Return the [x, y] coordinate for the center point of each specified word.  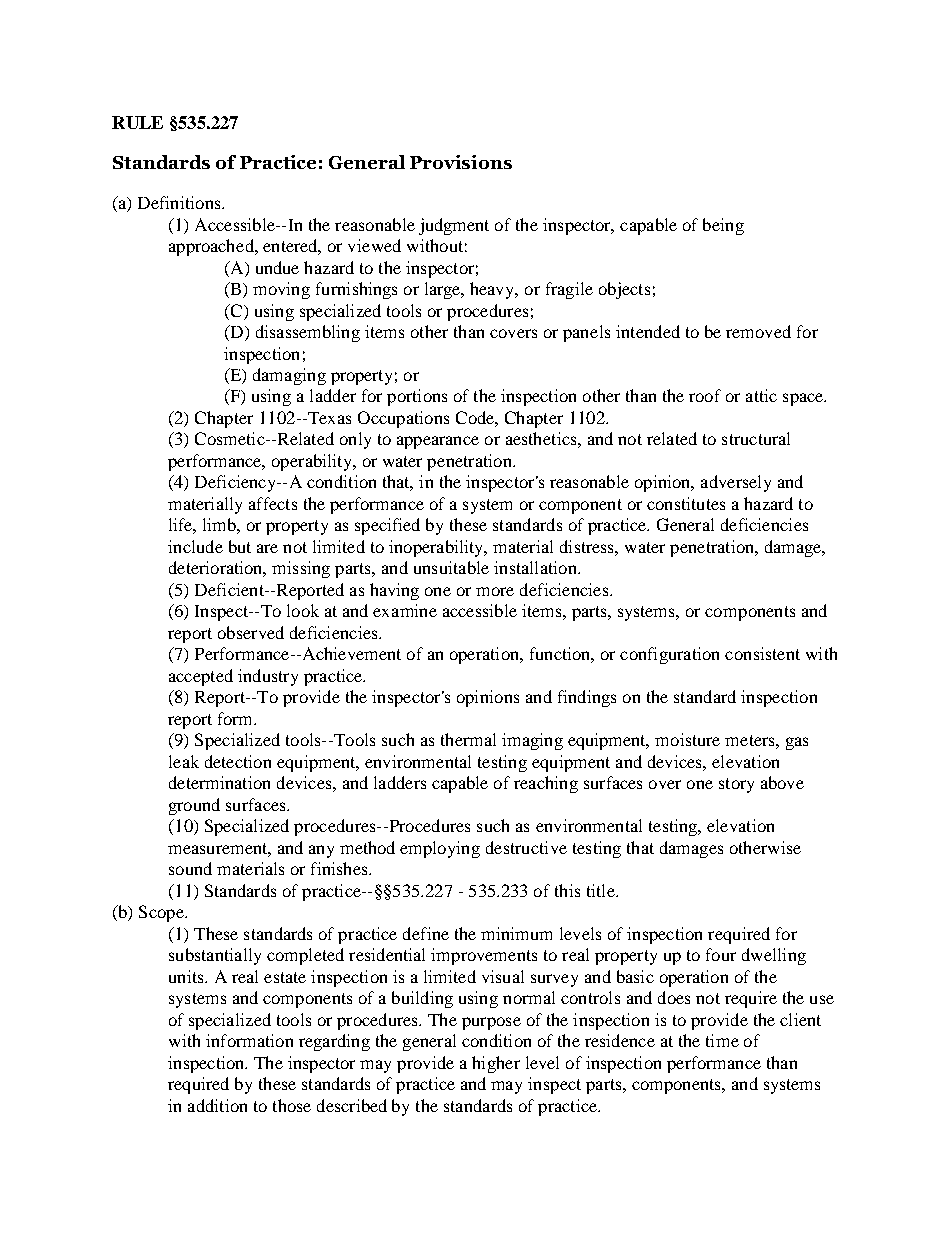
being [723, 226]
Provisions [461, 162]
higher [496, 1064]
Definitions [180, 202]
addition [217, 1105]
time [722, 1040]
